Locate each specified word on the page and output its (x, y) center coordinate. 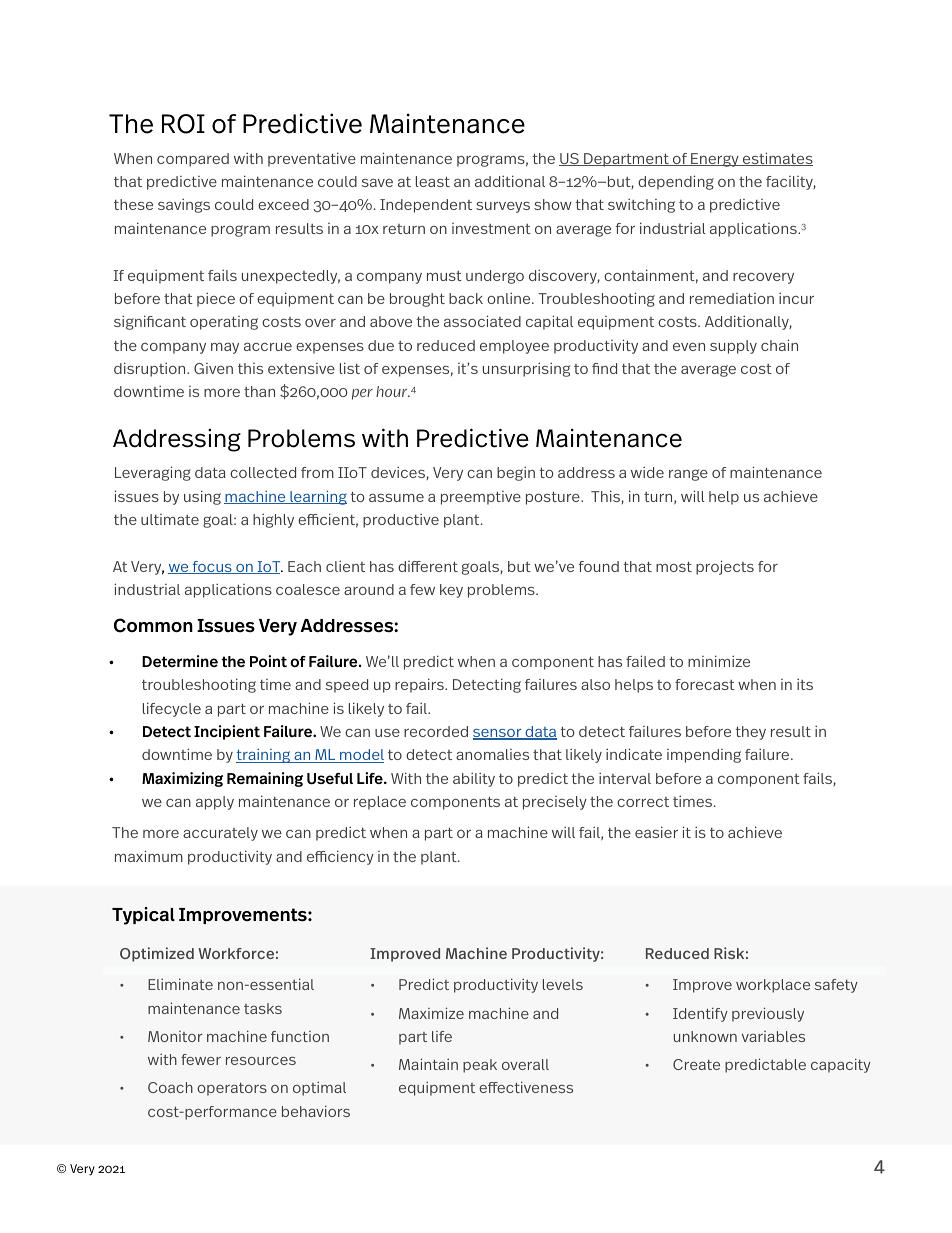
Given (213, 368)
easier (656, 832)
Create (696, 1064)
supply (733, 347)
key (451, 591)
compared (193, 160)
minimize (719, 661)
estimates (777, 159)
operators (232, 1089)
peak (480, 1066)
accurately (220, 834)
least (433, 181)
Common (153, 625)
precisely (555, 803)
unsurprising (526, 369)
